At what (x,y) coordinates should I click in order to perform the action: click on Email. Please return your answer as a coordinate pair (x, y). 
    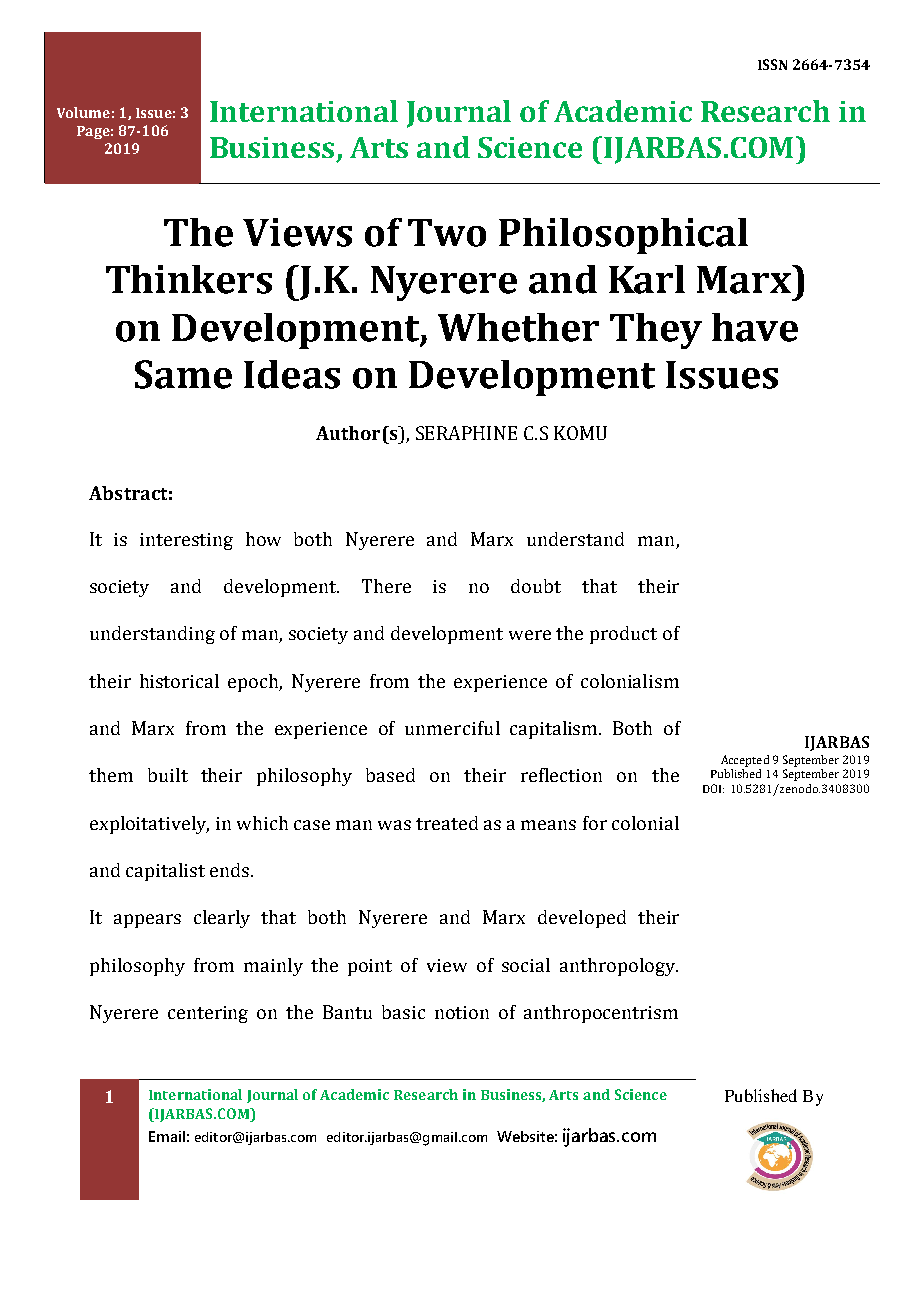
    Looking at the image, I should click on (167, 1136).
